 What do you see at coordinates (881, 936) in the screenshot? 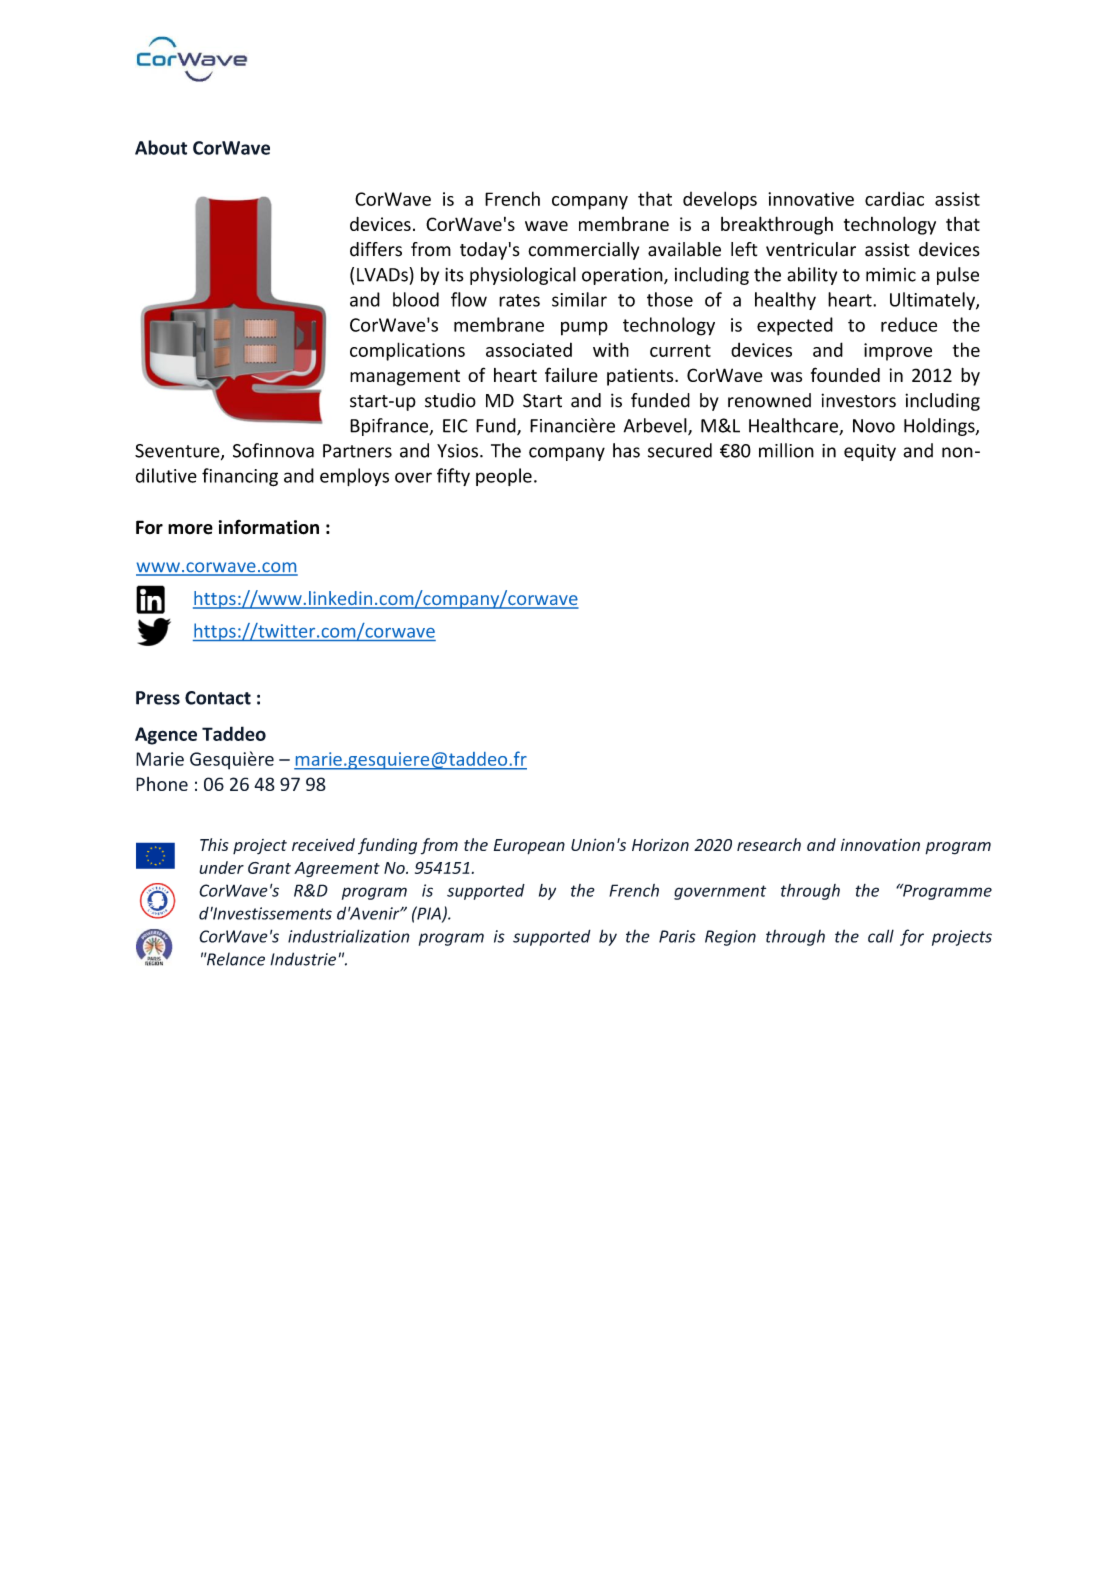
I see `call` at bounding box center [881, 936].
